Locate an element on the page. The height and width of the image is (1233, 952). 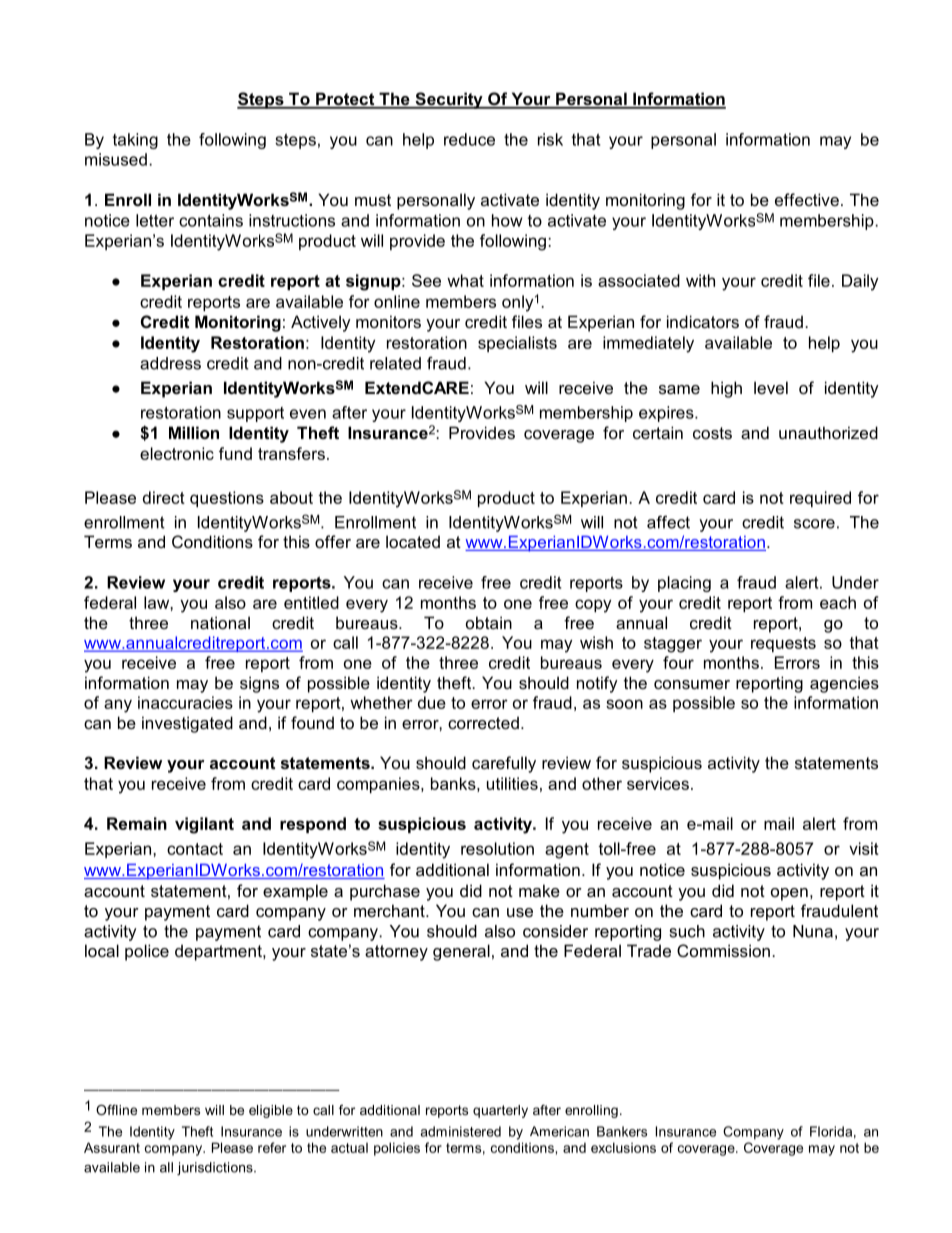
jurisdictions is located at coordinates (216, 1168).
